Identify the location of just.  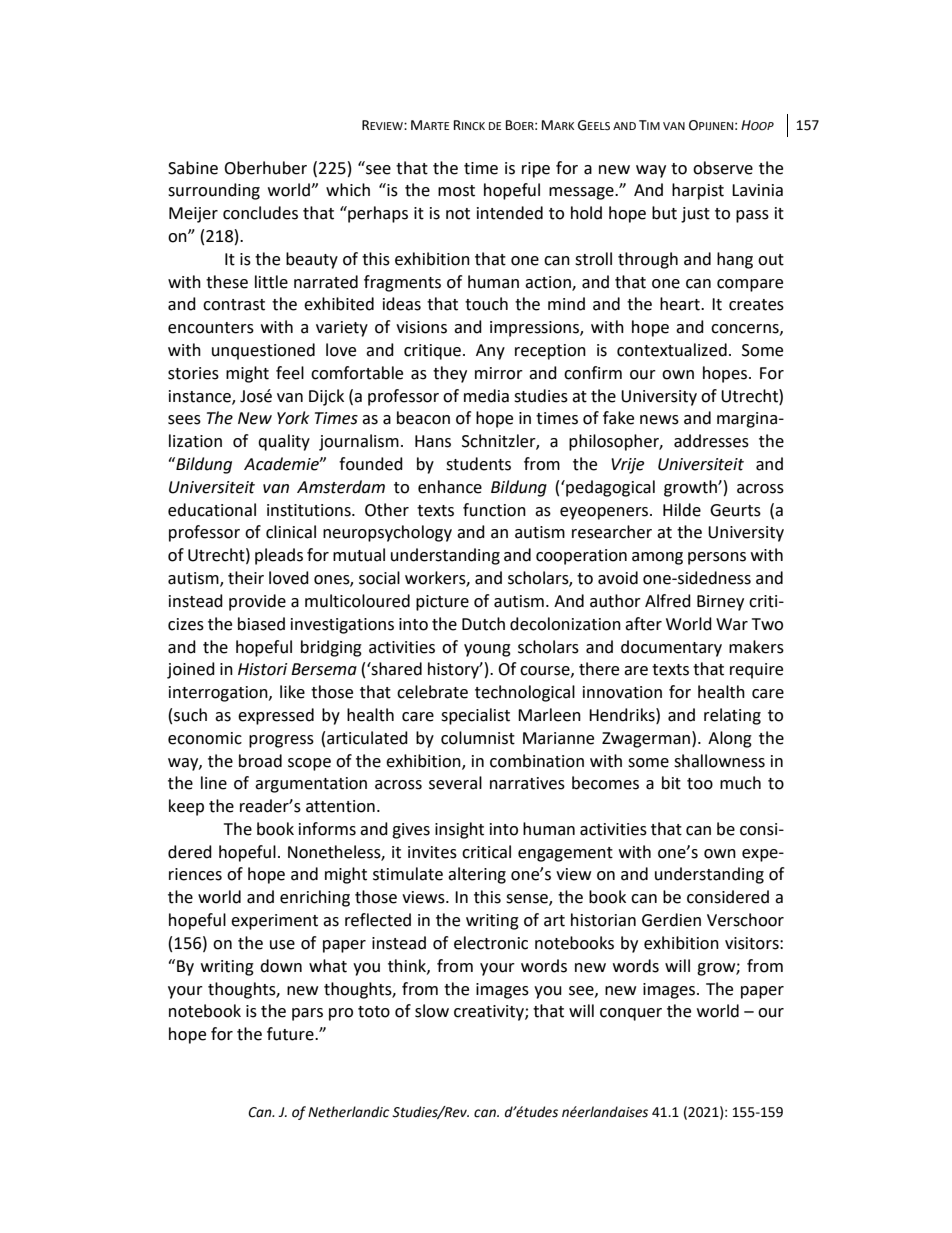
(695, 215).
